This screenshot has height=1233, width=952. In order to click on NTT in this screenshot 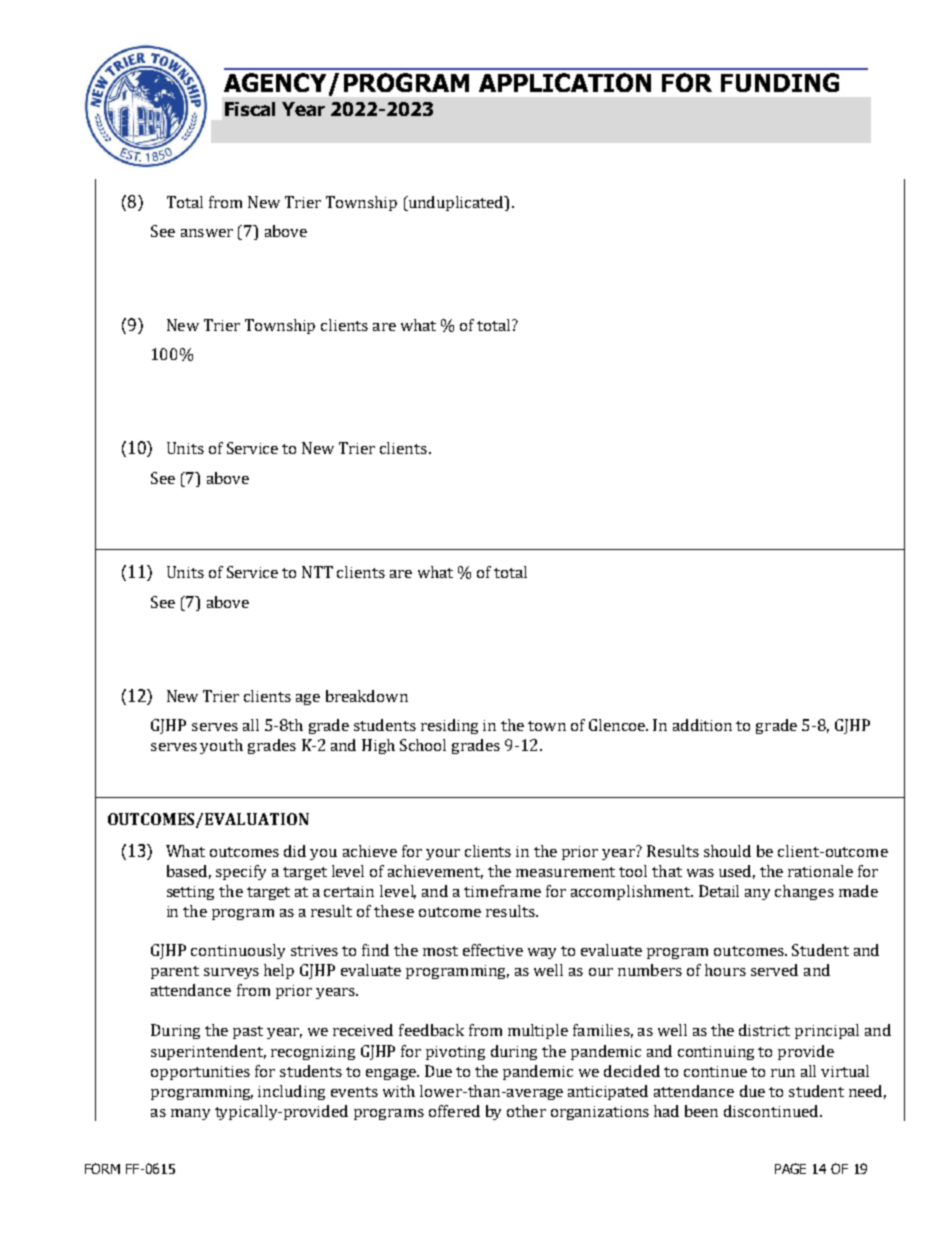, I will do `click(317, 572)`.
